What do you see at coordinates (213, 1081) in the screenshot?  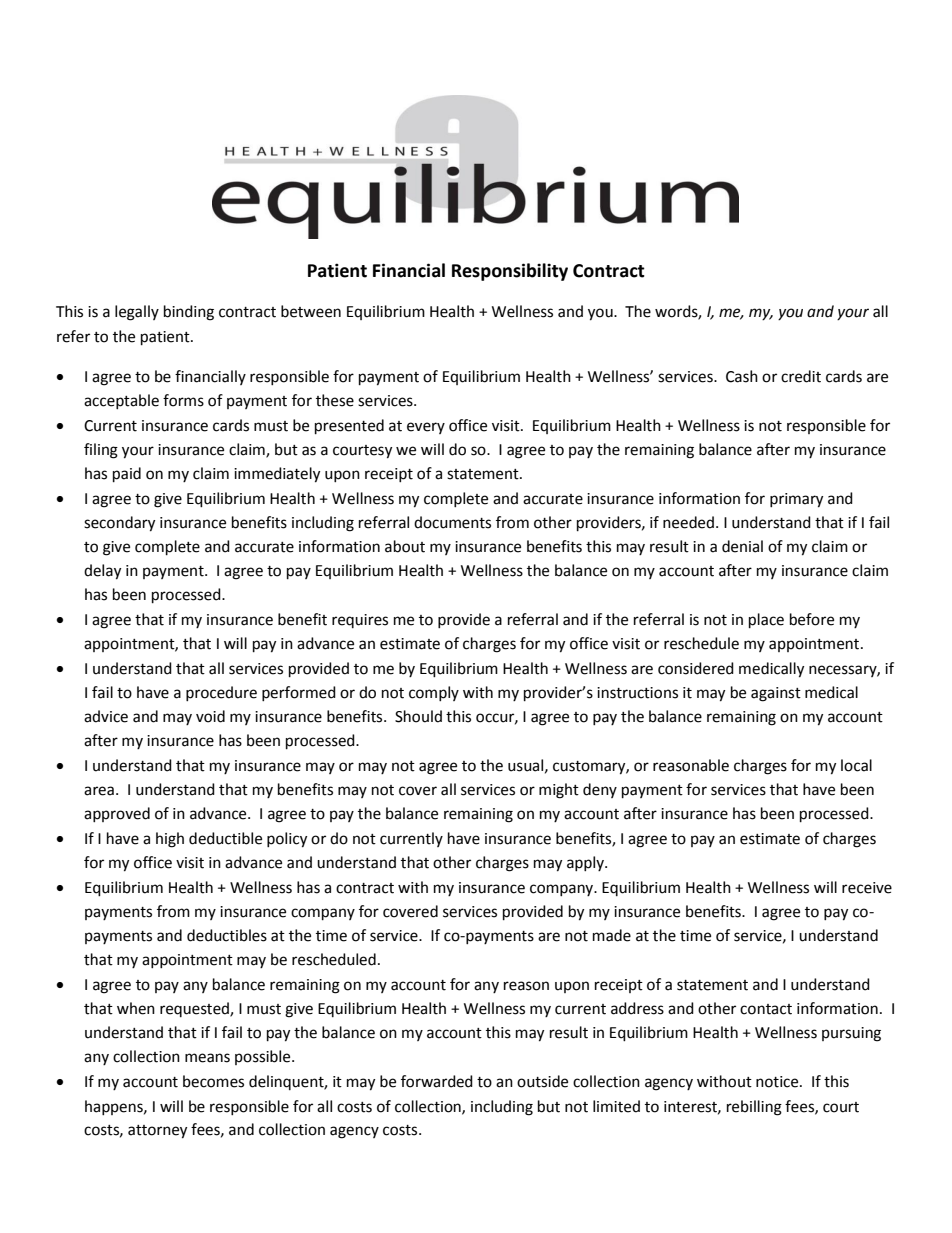 I see `becomes` at bounding box center [213, 1081].
